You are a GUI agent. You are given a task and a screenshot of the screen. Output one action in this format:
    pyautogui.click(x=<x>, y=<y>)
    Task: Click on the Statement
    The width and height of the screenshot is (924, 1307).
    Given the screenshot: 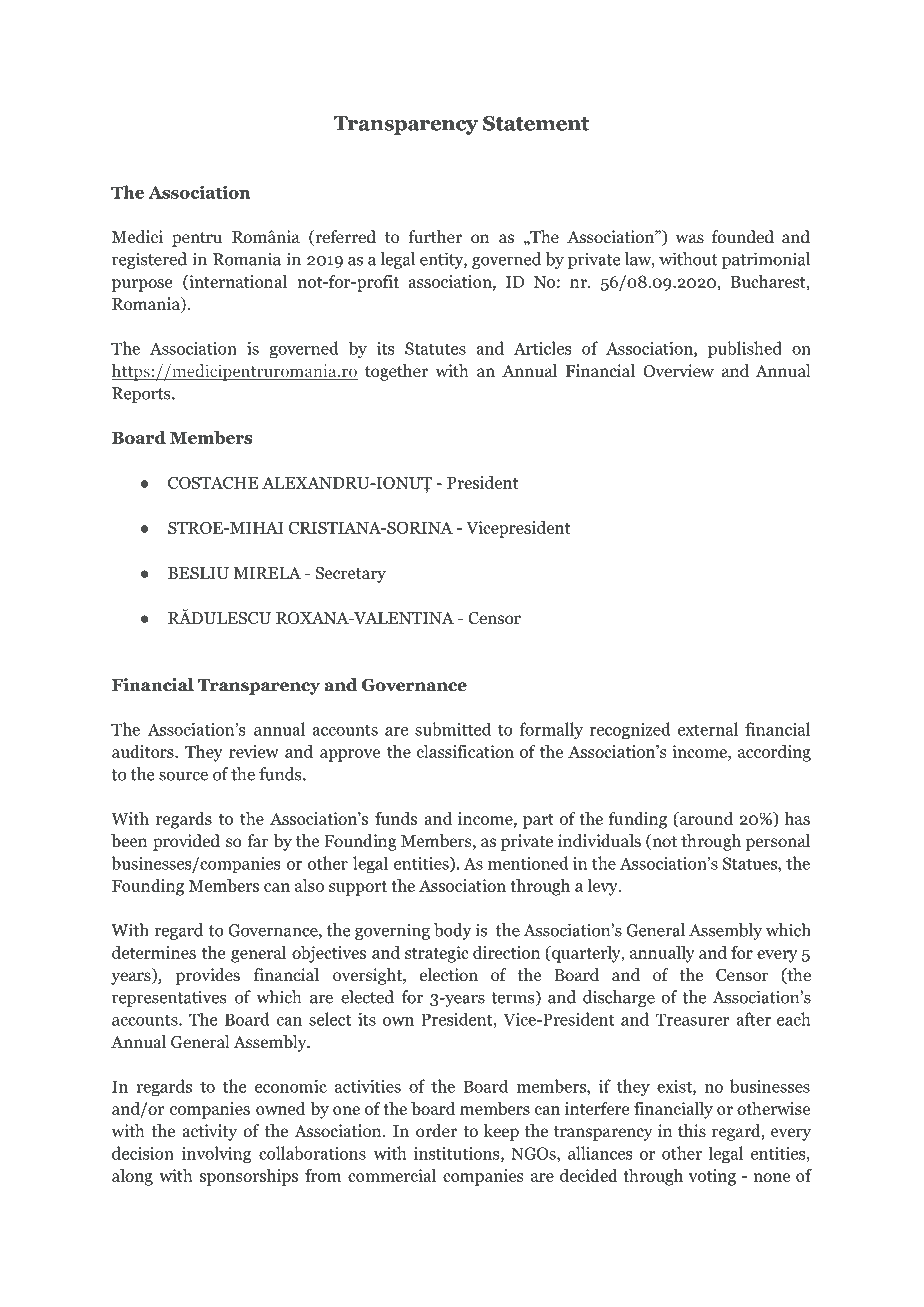 What is the action you would take?
    pyautogui.click(x=536, y=123)
